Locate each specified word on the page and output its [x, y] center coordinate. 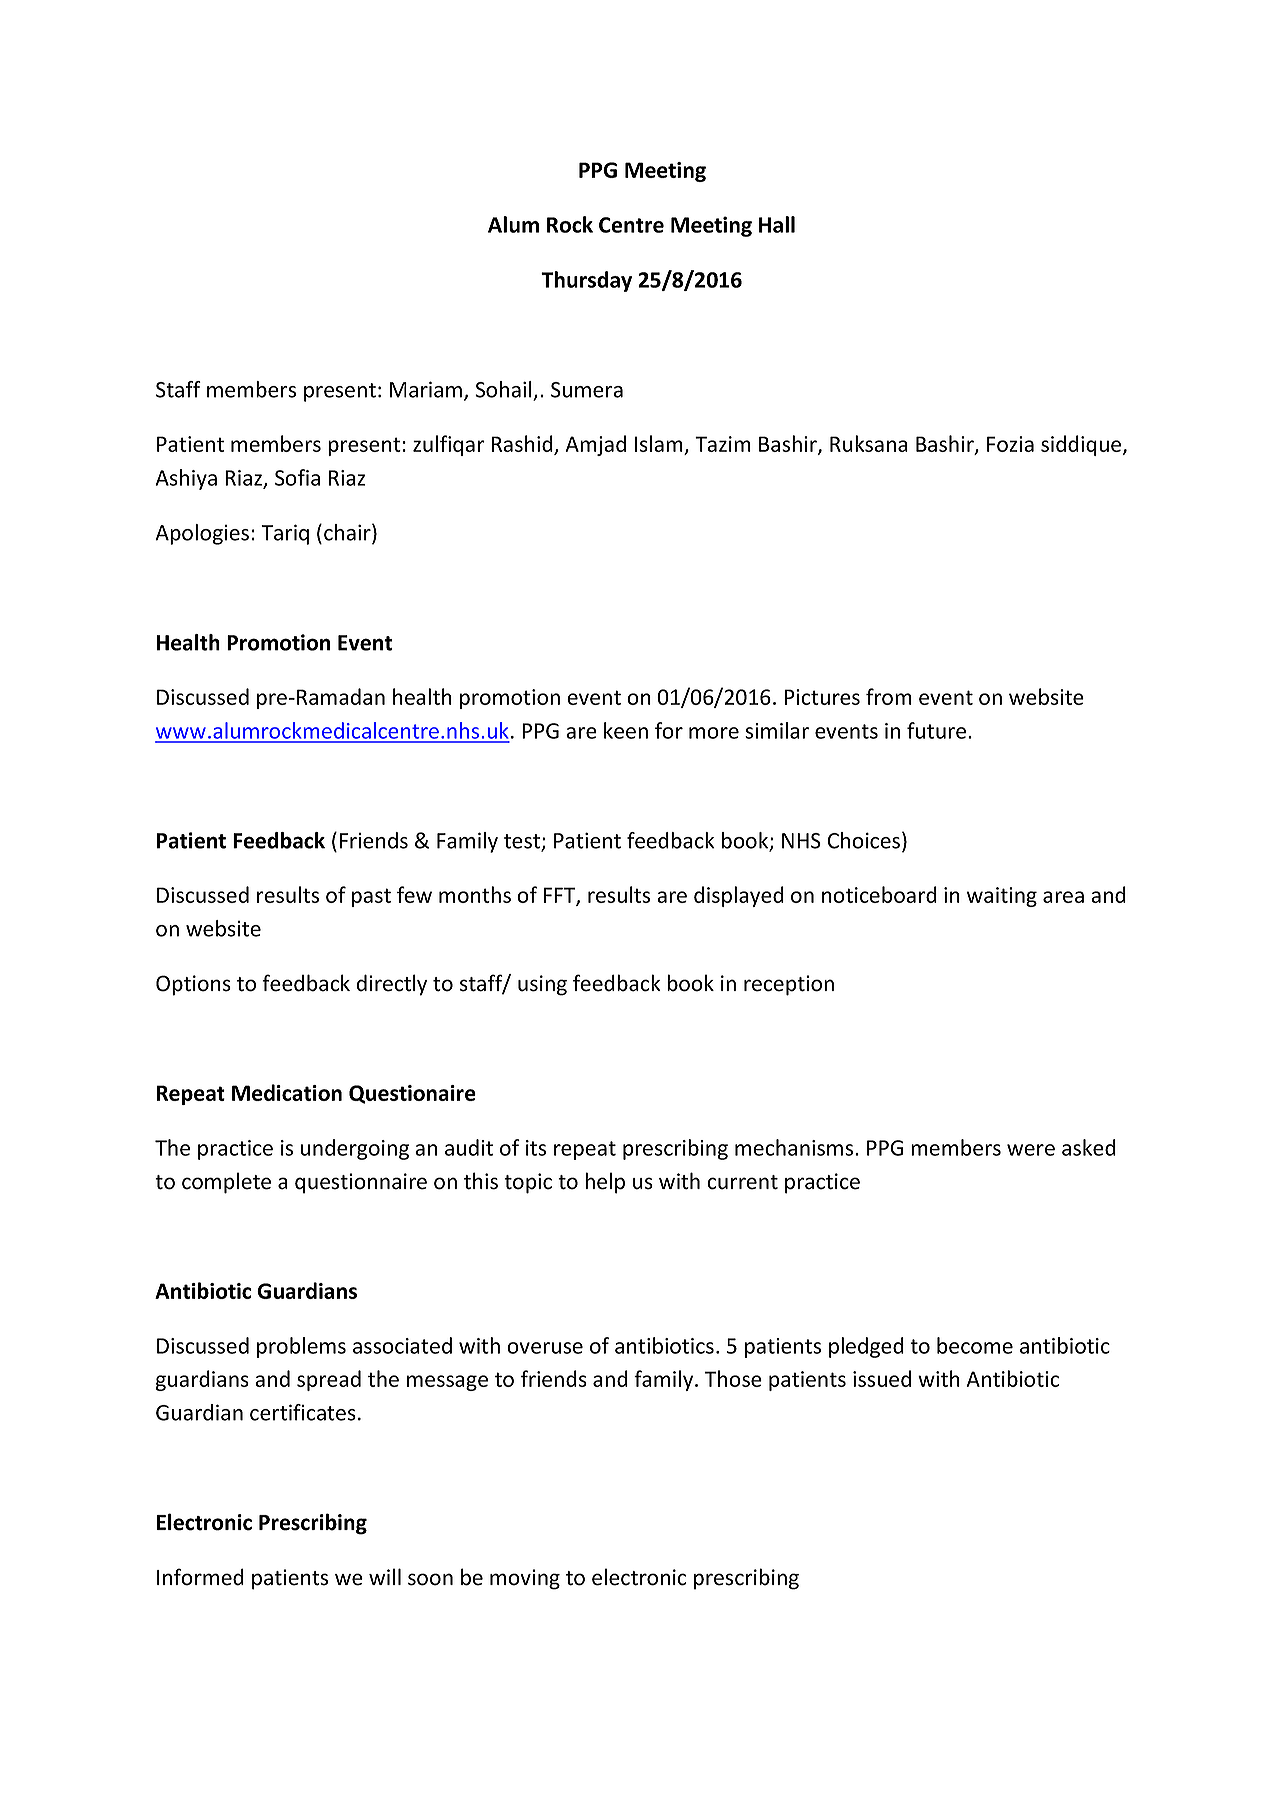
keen [626, 730]
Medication [287, 1092]
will [385, 1576]
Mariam [426, 389]
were [1031, 1150]
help [605, 1183]
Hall [777, 224]
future [938, 730]
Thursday [586, 281]
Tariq [285, 534]
